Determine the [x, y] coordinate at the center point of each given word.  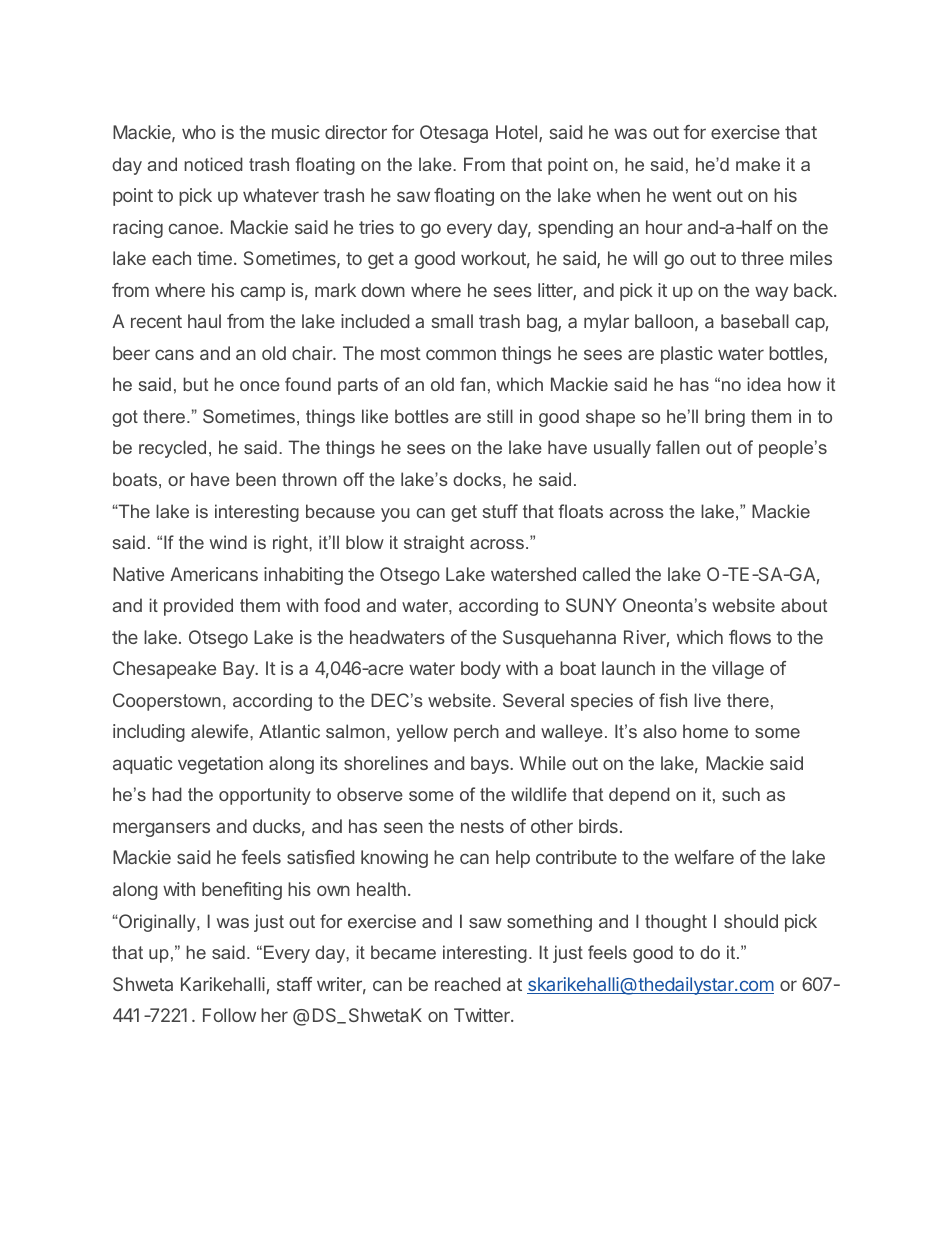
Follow [229, 1015]
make [758, 164]
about [804, 605]
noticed [213, 164]
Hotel [518, 133]
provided [198, 607]
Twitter [483, 1015]
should [751, 921]
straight [434, 544]
